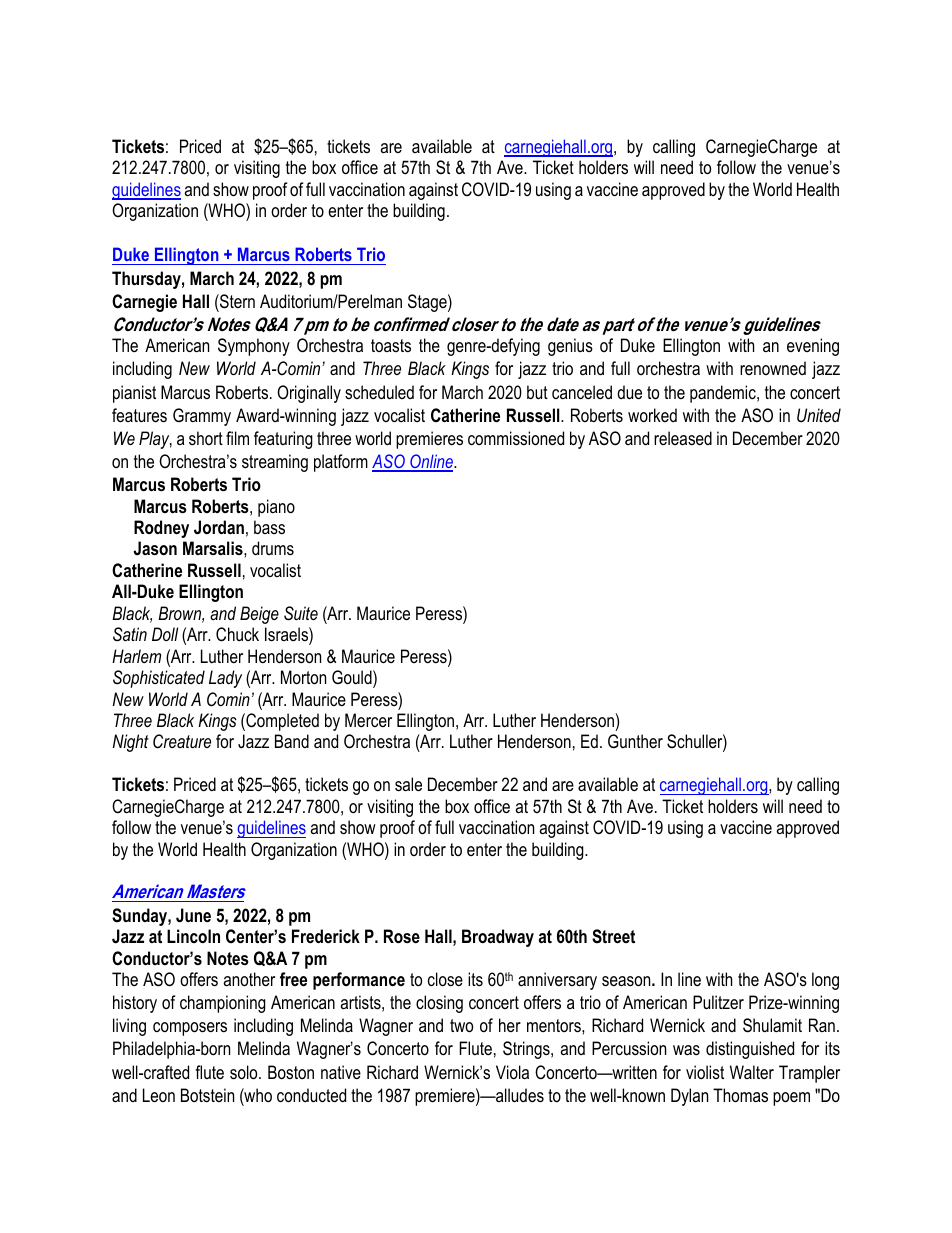 The image size is (952, 1233). I want to click on toasts, so click(391, 345).
